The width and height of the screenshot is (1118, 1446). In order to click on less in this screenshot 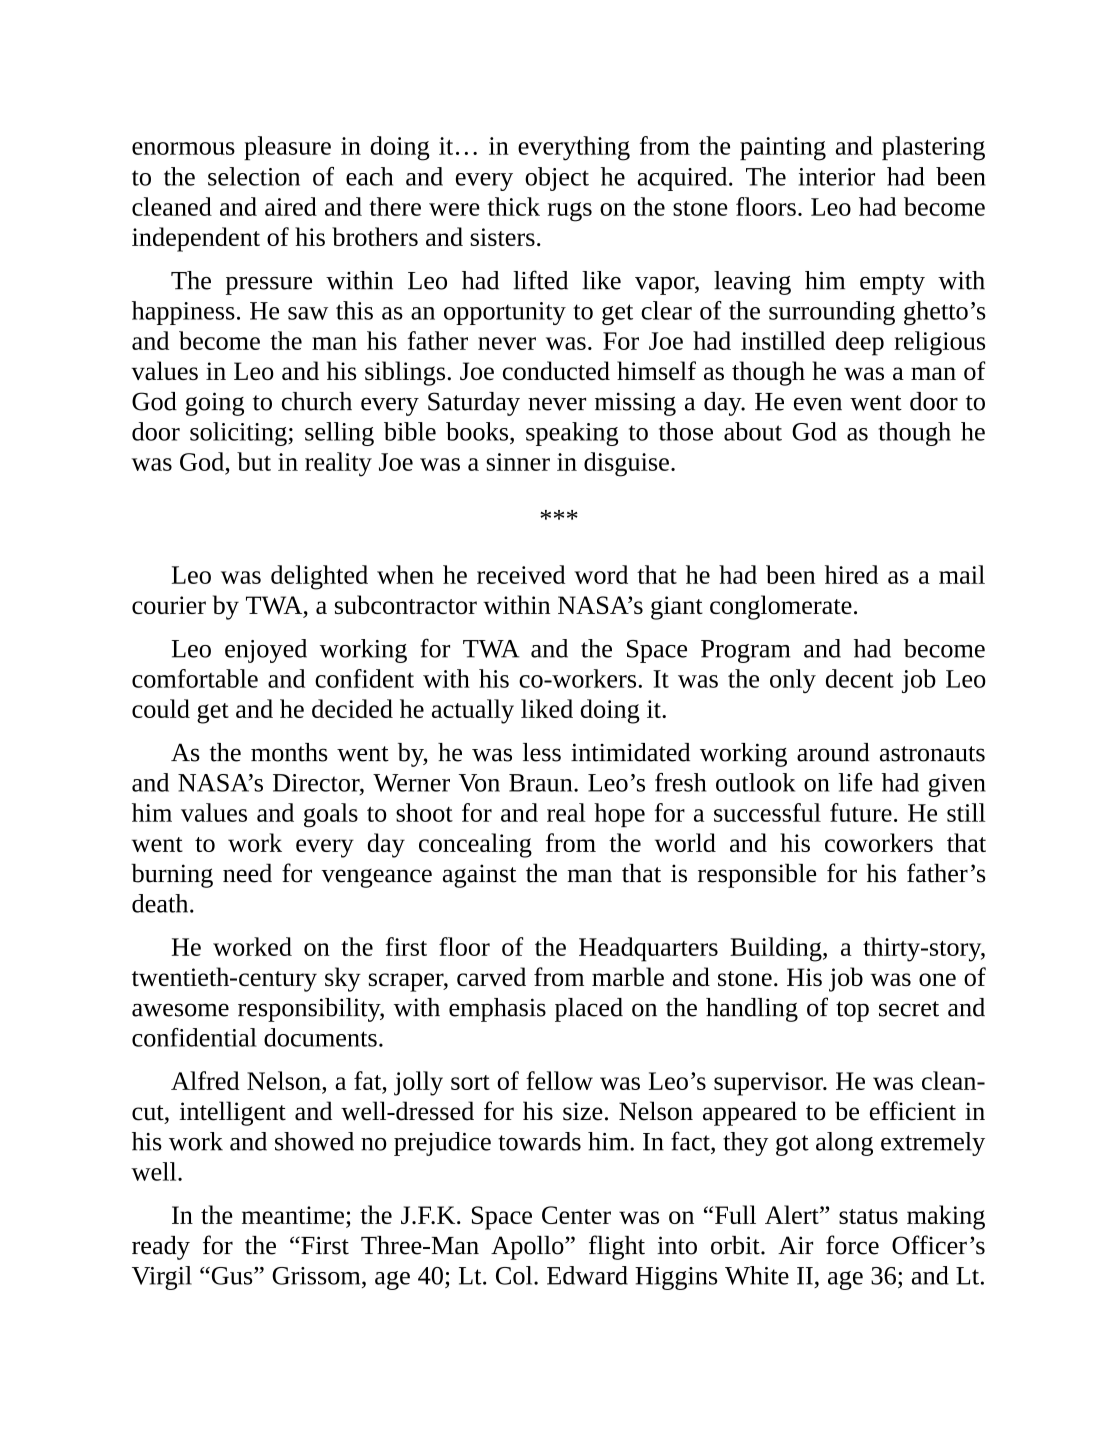, I will do `click(542, 752)`.
